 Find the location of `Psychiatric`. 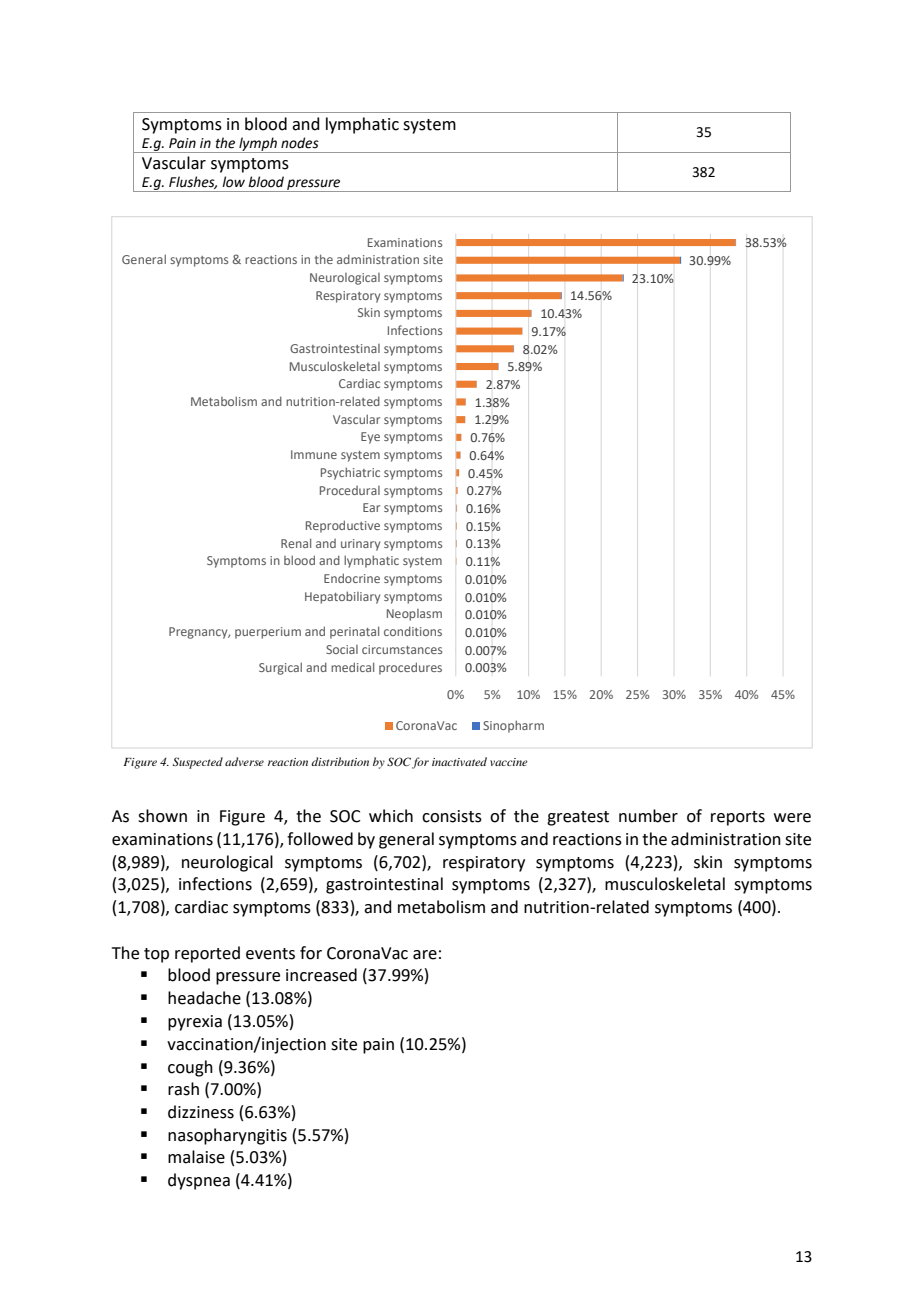

Psychiatric is located at coordinates (350, 473).
